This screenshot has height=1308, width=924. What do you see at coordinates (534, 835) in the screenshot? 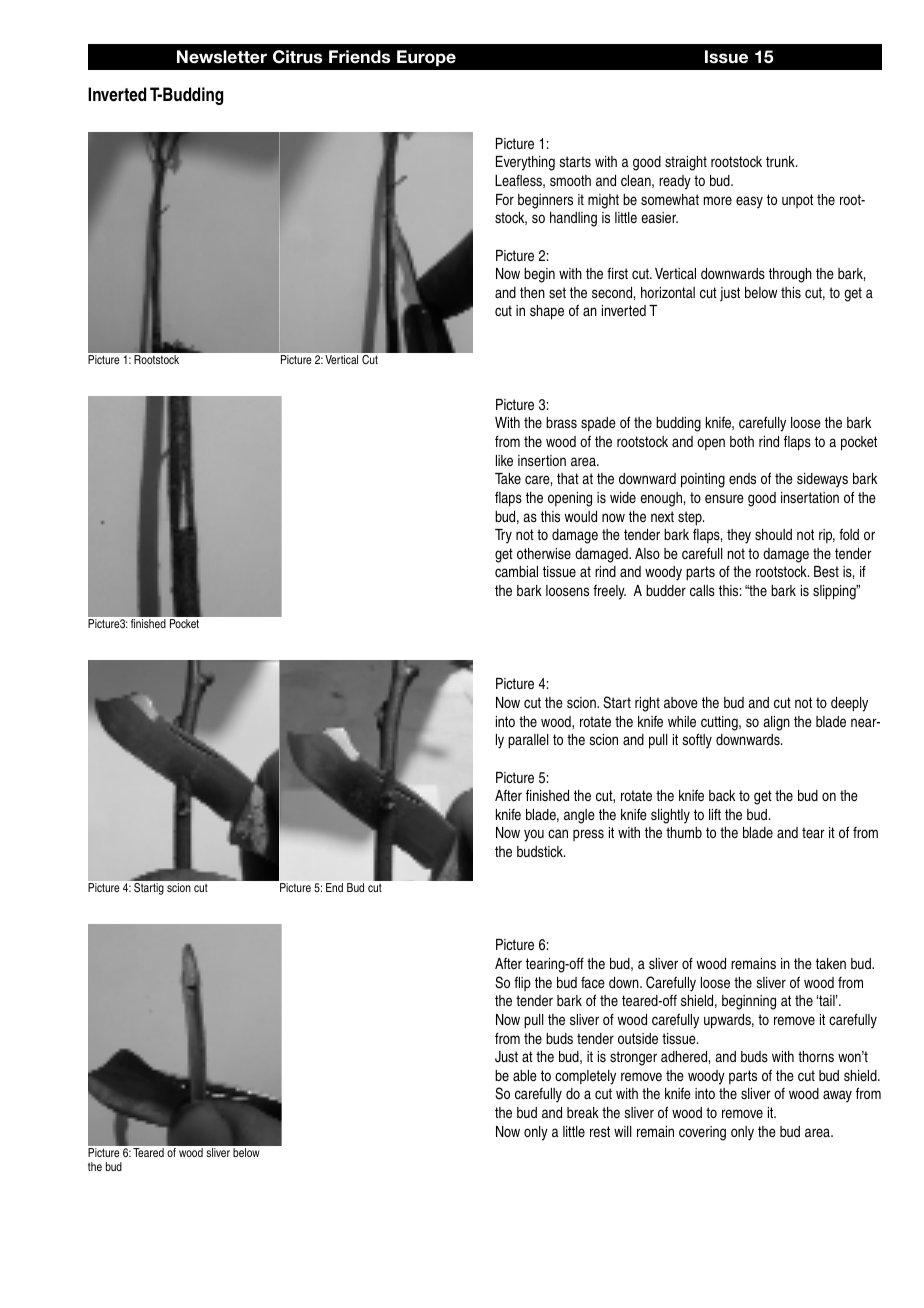
I see `you` at bounding box center [534, 835].
